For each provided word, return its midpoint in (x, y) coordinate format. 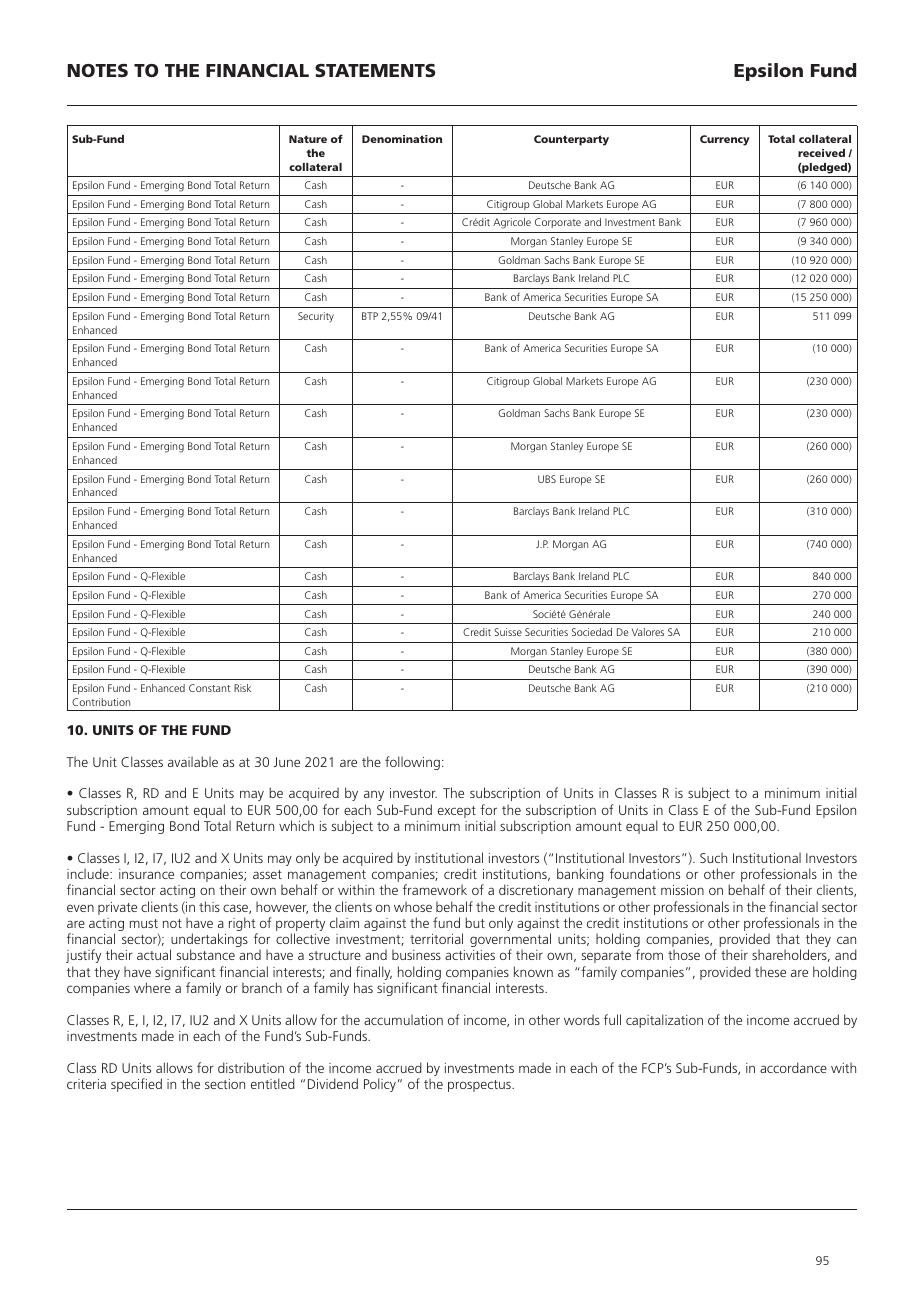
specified (136, 1085)
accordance (793, 1067)
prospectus (480, 1086)
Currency (725, 140)
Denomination (402, 139)
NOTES (97, 70)
